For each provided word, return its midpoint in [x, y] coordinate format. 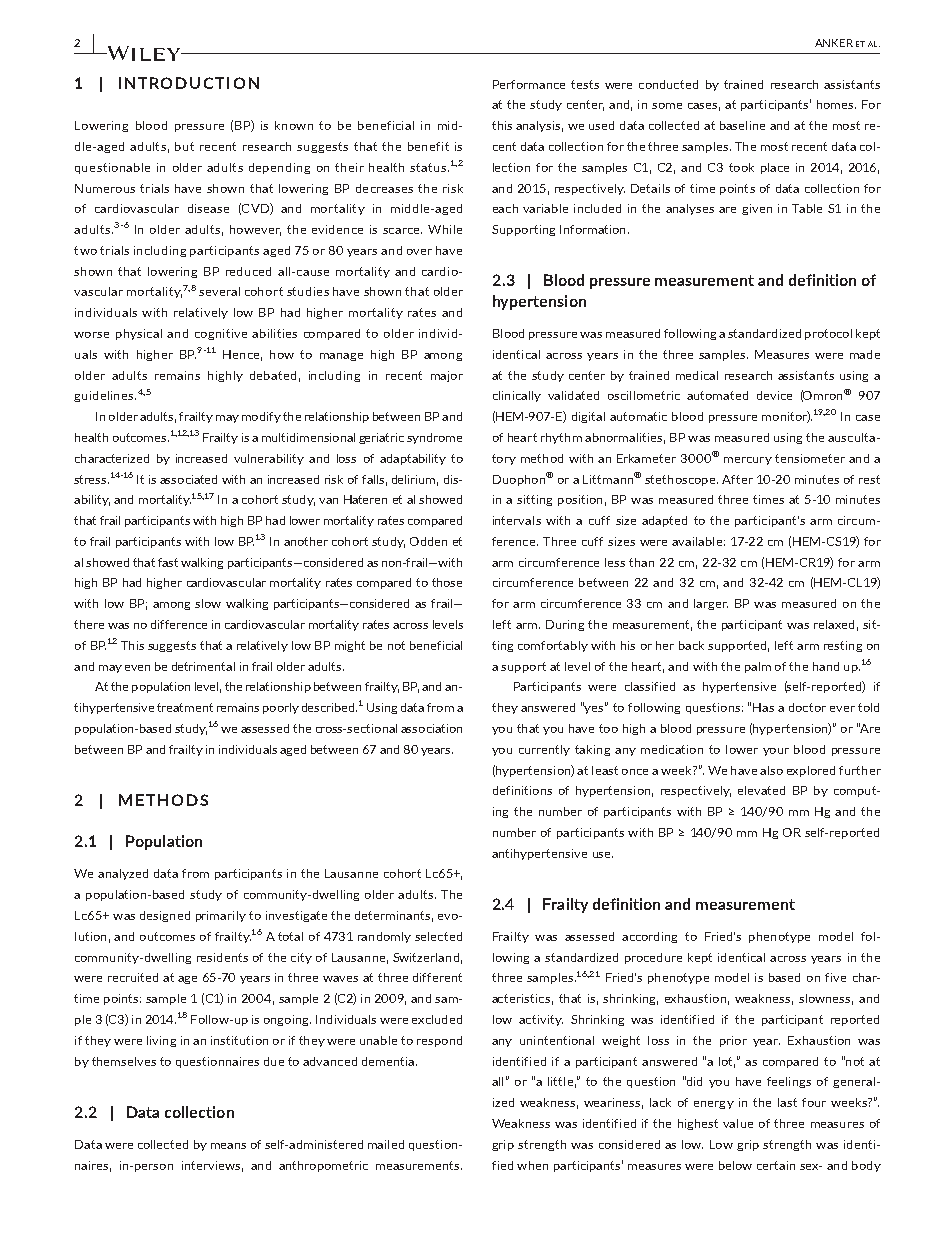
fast [168, 562]
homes [836, 104]
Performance [529, 84]
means [228, 1146]
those [447, 582]
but [184, 146]
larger [711, 604]
